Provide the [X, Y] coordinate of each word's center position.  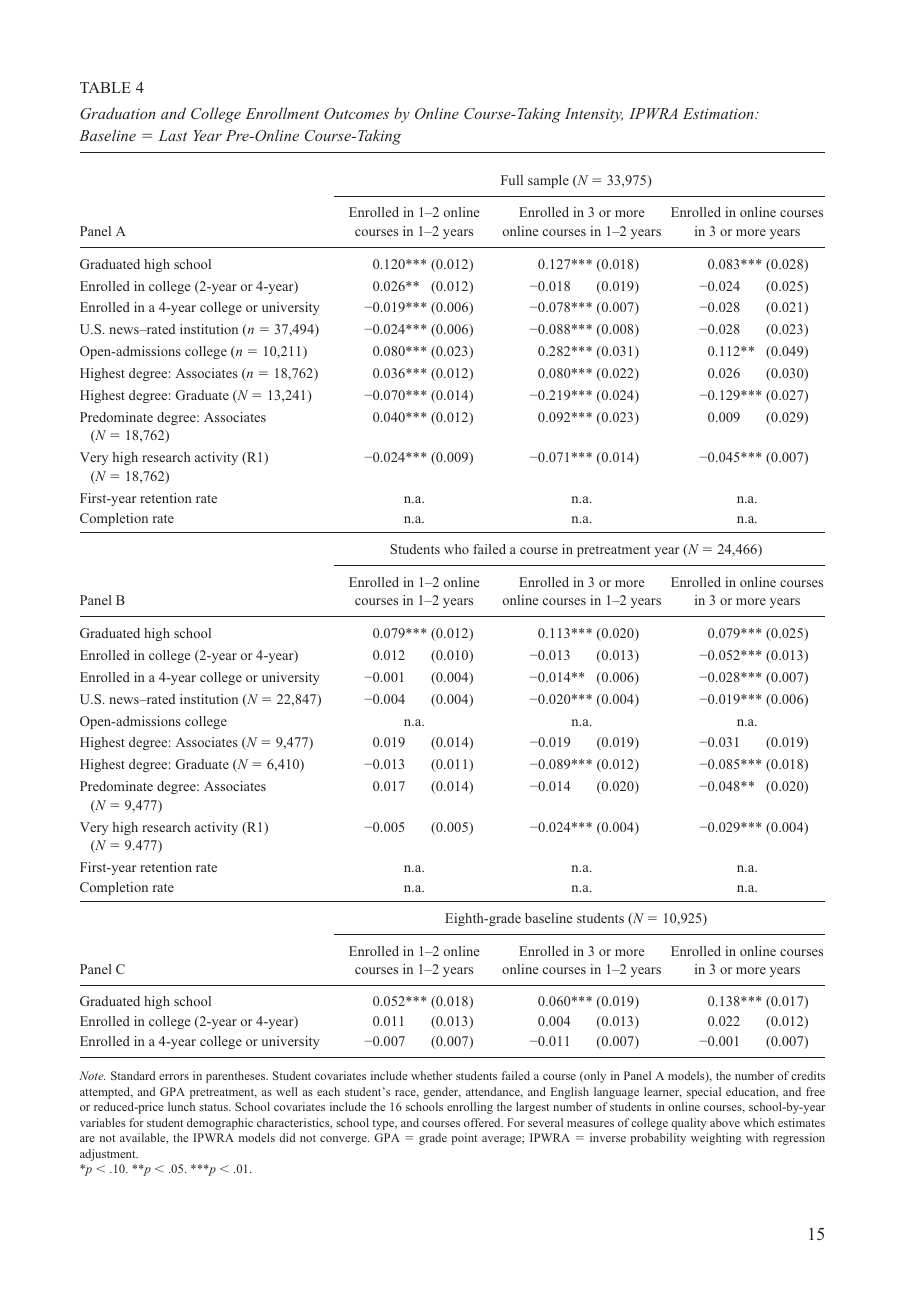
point [464, 1139]
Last [172, 135]
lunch [181, 1106]
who [456, 549]
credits [808, 1075]
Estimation [719, 113]
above [725, 1122]
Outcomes [356, 113]
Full [512, 180]
